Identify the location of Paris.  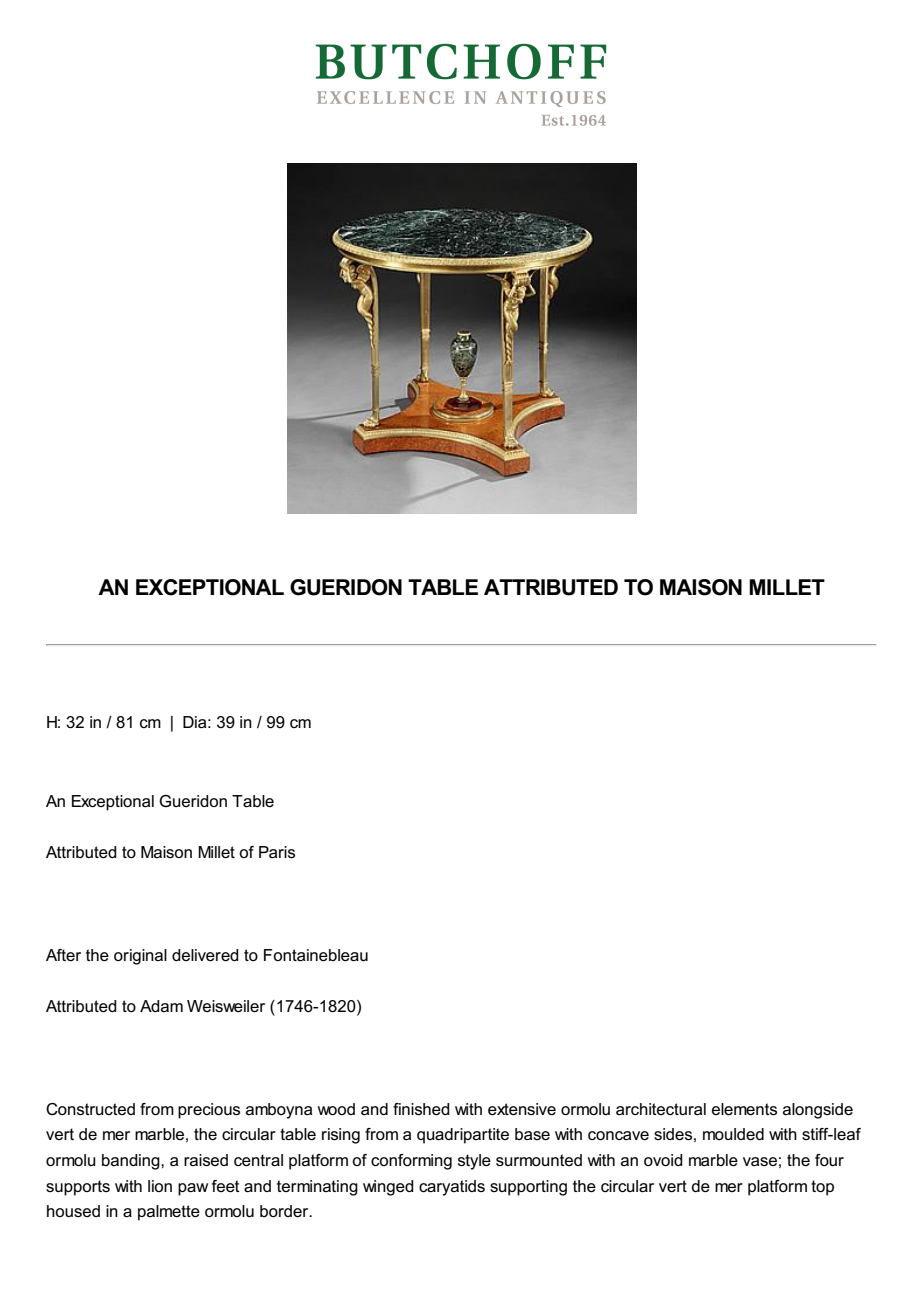
(277, 852).
